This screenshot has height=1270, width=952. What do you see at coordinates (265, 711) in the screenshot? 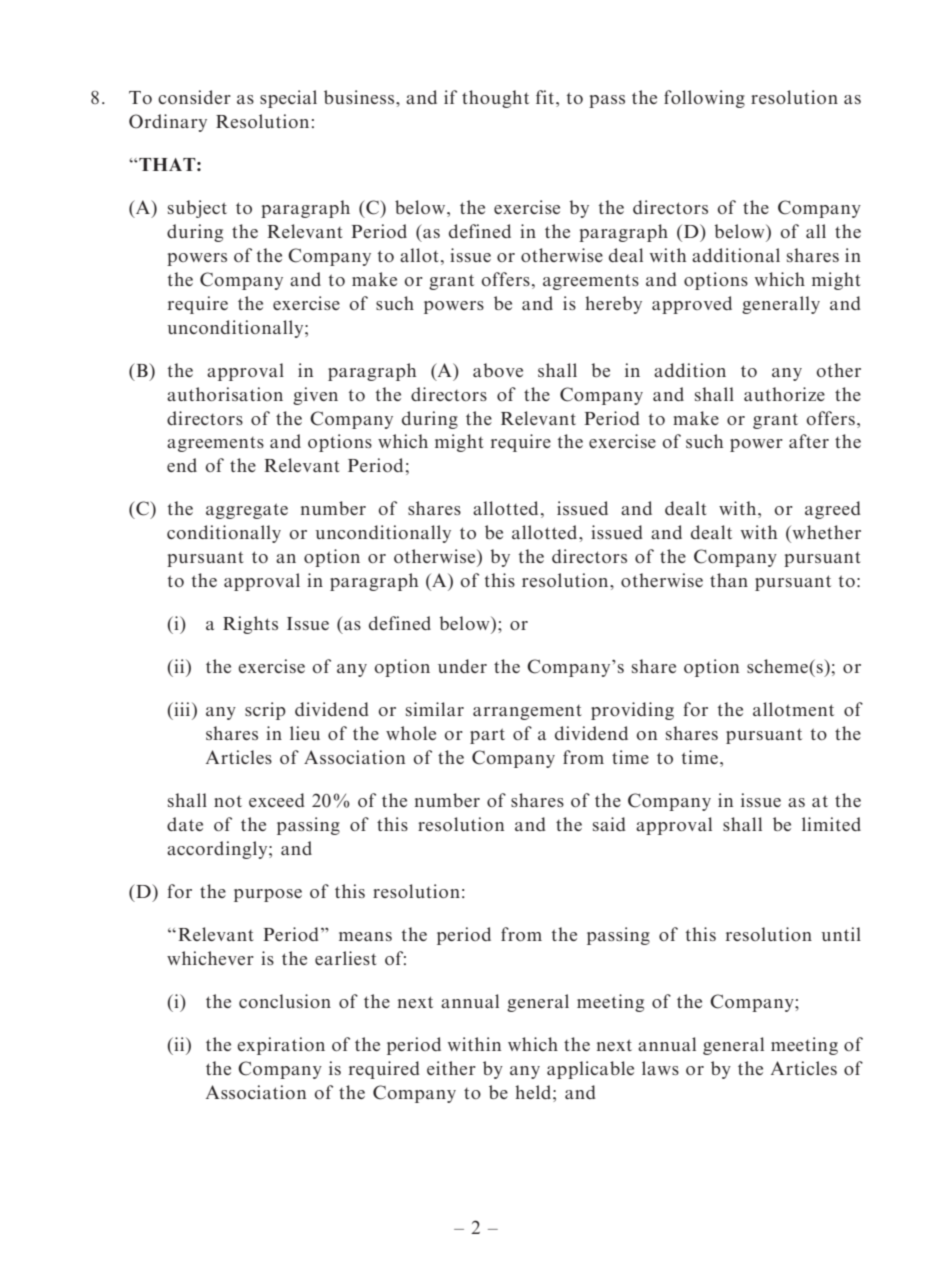
I see `scrip` at bounding box center [265, 711].
